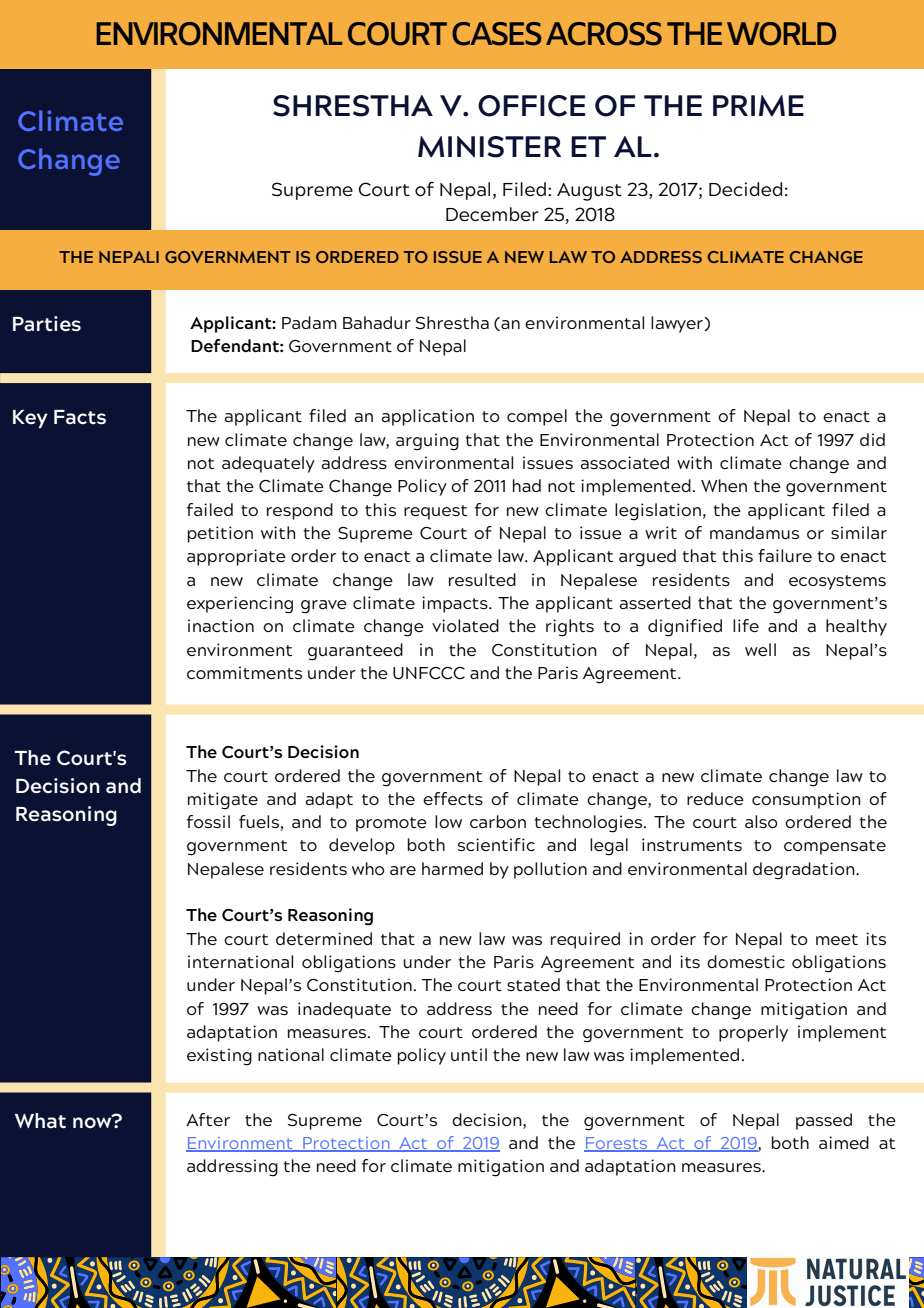 The width and height of the image is (924, 1308). Describe the element at coordinates (824, 1121) in the image. I see `passed` at that location.
